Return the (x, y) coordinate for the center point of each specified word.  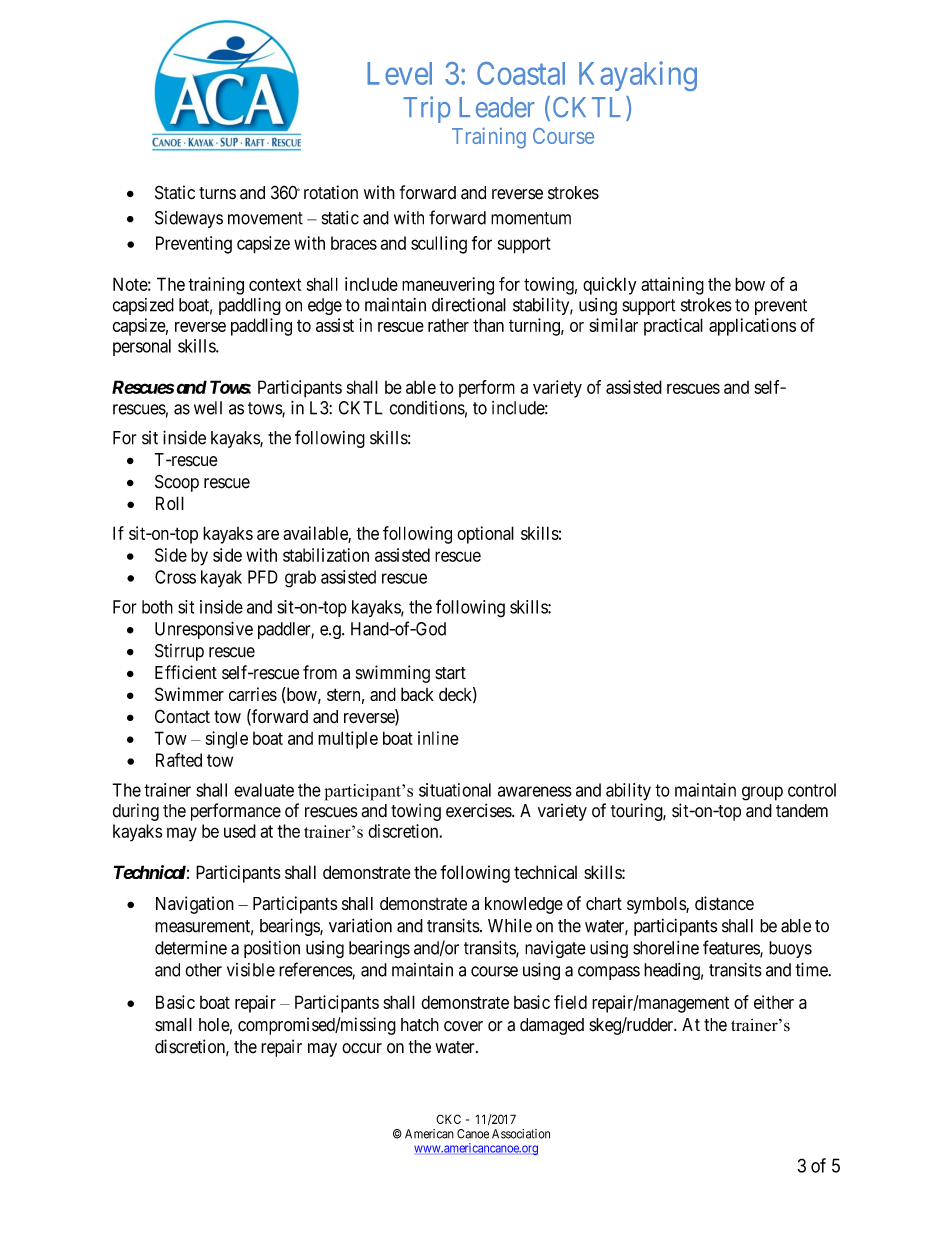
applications (752, 327)
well (208, 408)
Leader (497, 107)
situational (455, 790)
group (762, 793)
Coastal (521, 73)
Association (521, 1134)
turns (217, 193)
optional (485, 535)
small (173, 1025)
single (227, 740)
